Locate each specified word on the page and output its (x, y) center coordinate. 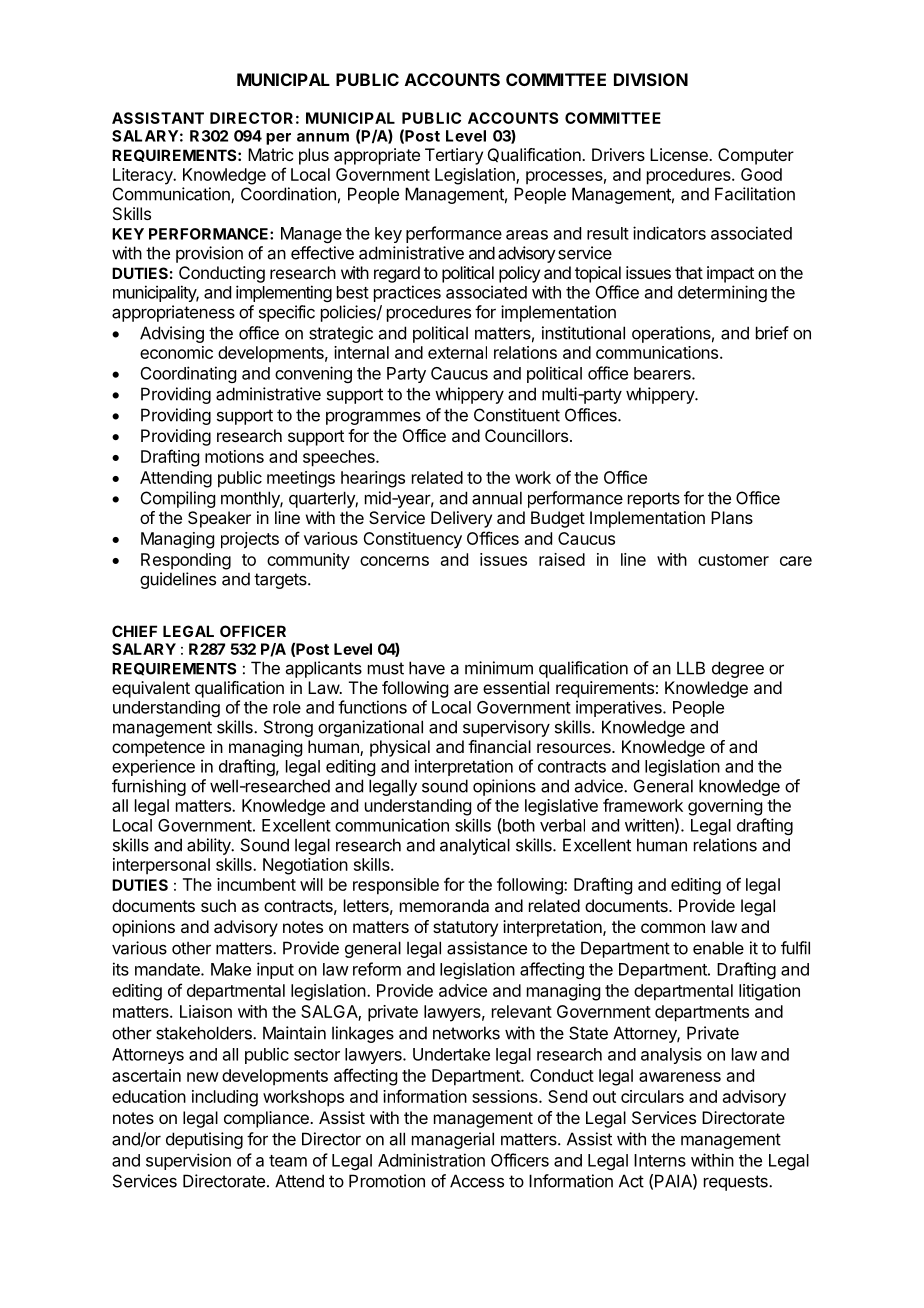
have (427, 668)
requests (737, 1183)
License (680, 154)
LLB (691, 668)
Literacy (144, 176)
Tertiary (454, 156)
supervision (188, 1161)
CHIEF (134, 631)
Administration (431, 1160)
